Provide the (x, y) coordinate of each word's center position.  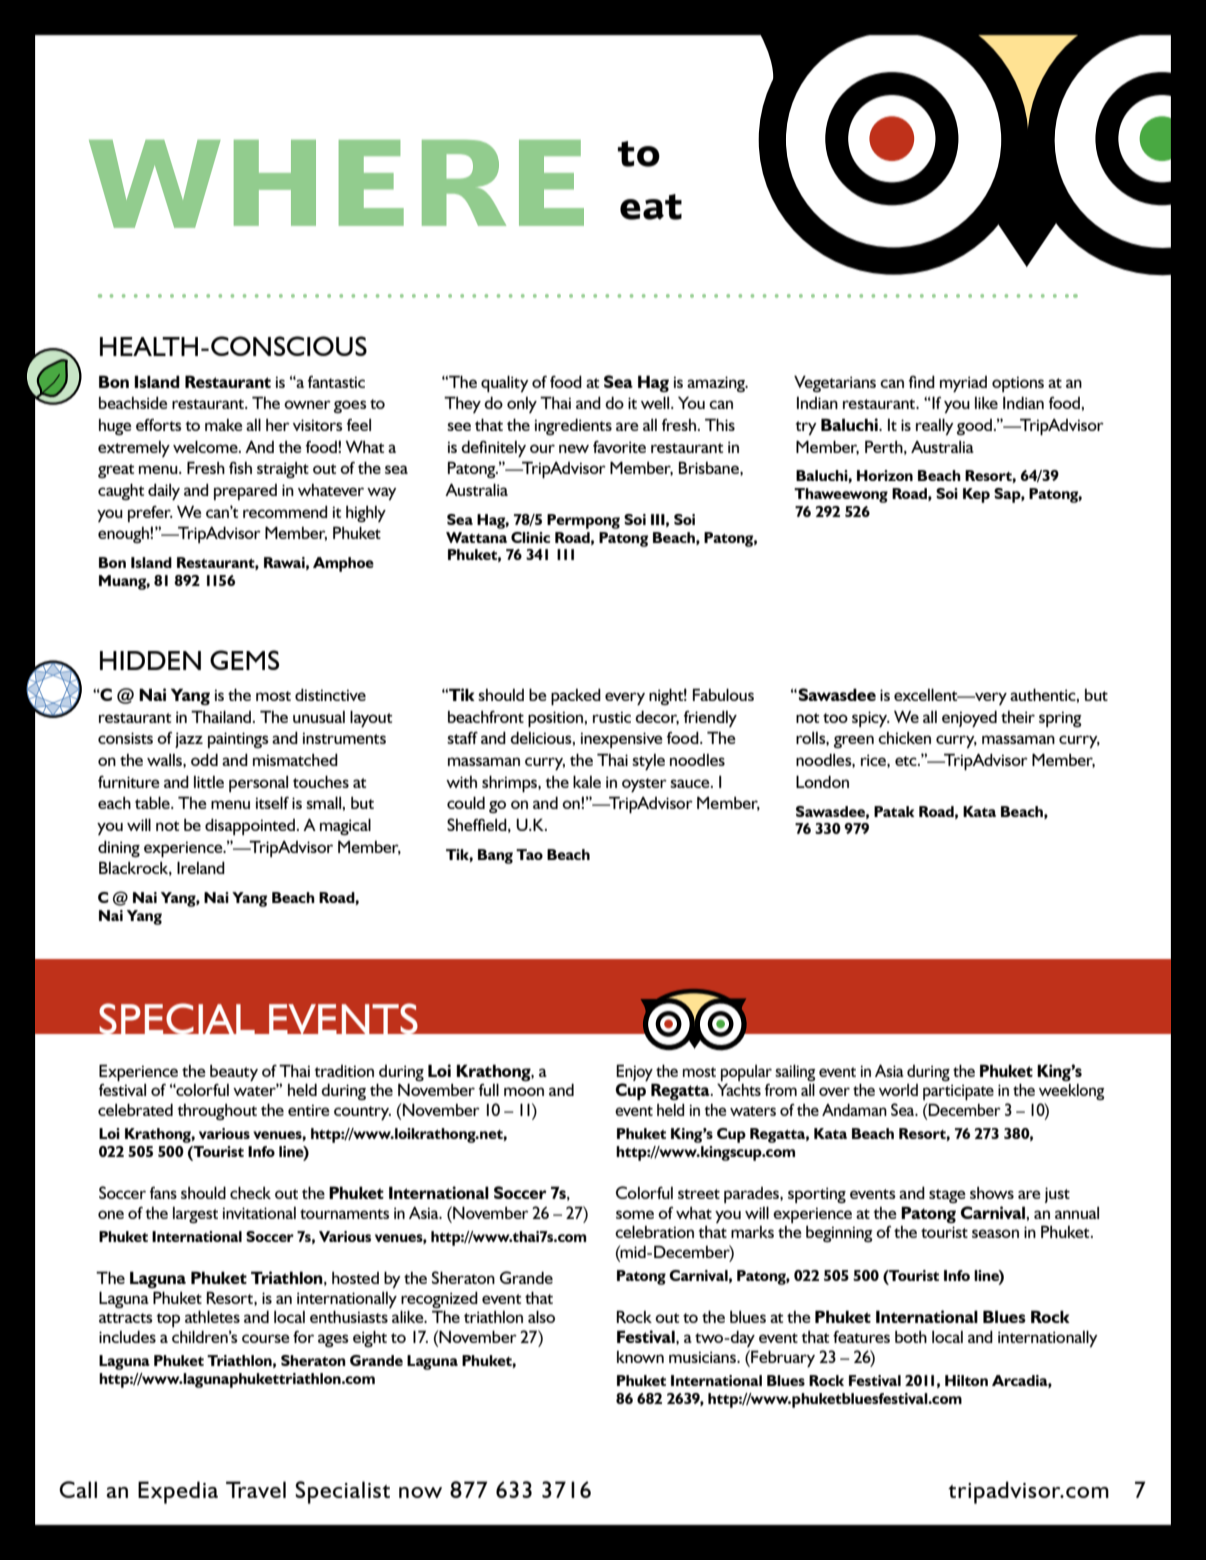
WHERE (336, 184)
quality (505, 383)
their (1018, 717)
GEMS (244, 660)
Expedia (178, 1492)
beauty (234, 1073)
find (922, 381)
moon (524, 1091)
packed (576, 696)
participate (958, 1092)
